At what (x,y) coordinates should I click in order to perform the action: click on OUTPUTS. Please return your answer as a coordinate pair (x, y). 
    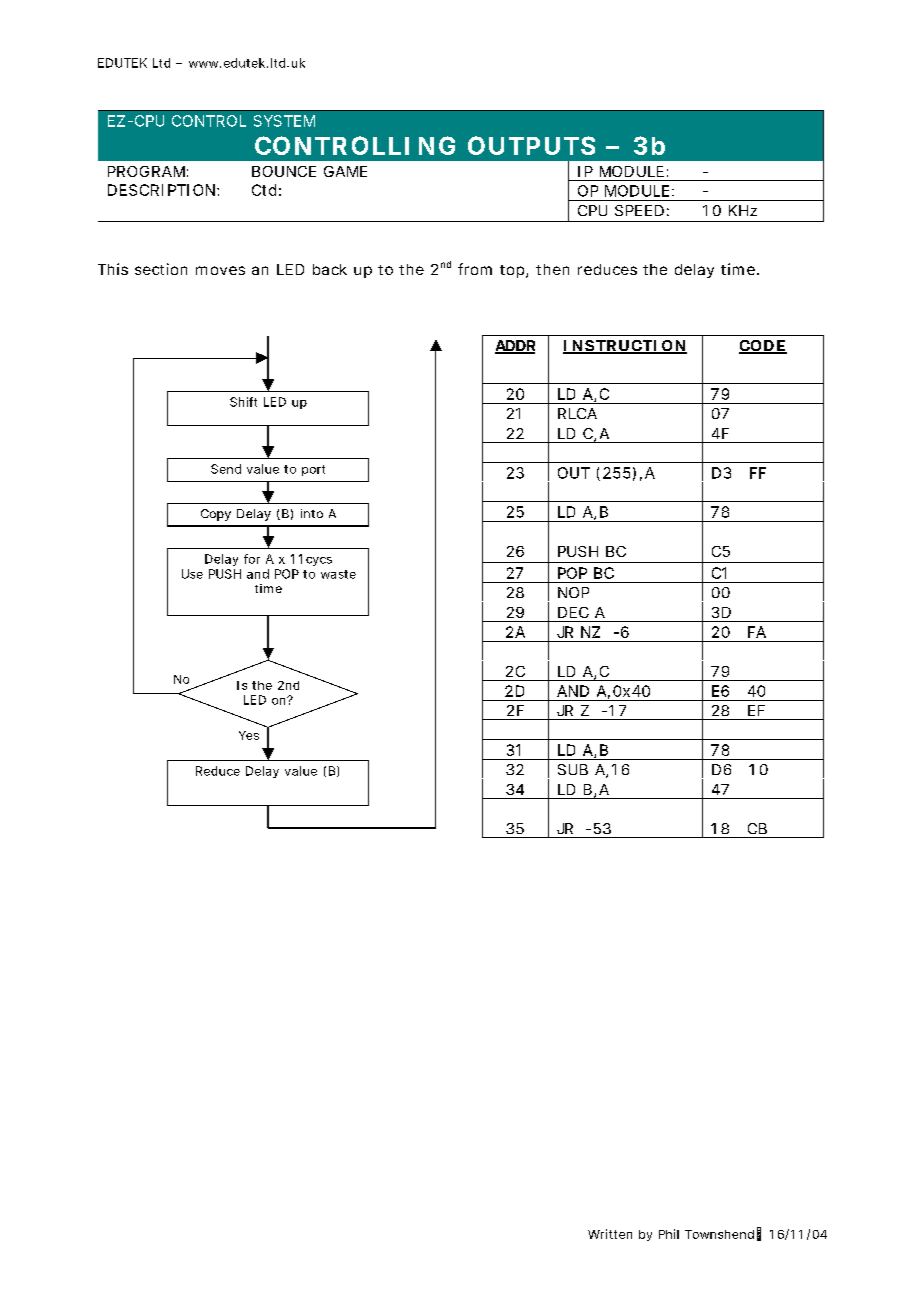
    Looking at the image, I should click on (531, 145).
